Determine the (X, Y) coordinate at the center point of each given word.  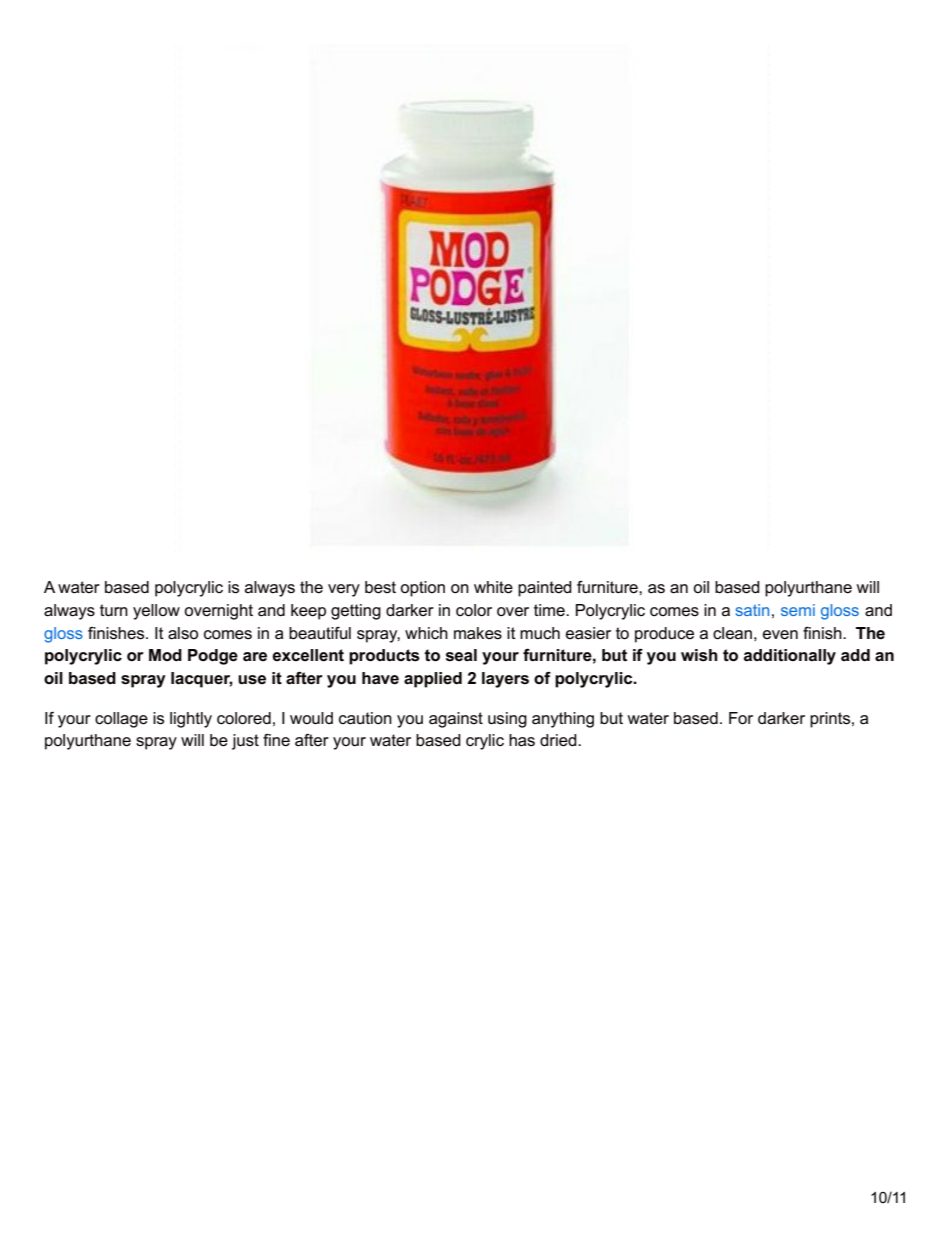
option (422, 589)
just (245, 742)
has (522, 740)
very (344, 590)
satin (752, 610)
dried (559, 740)
